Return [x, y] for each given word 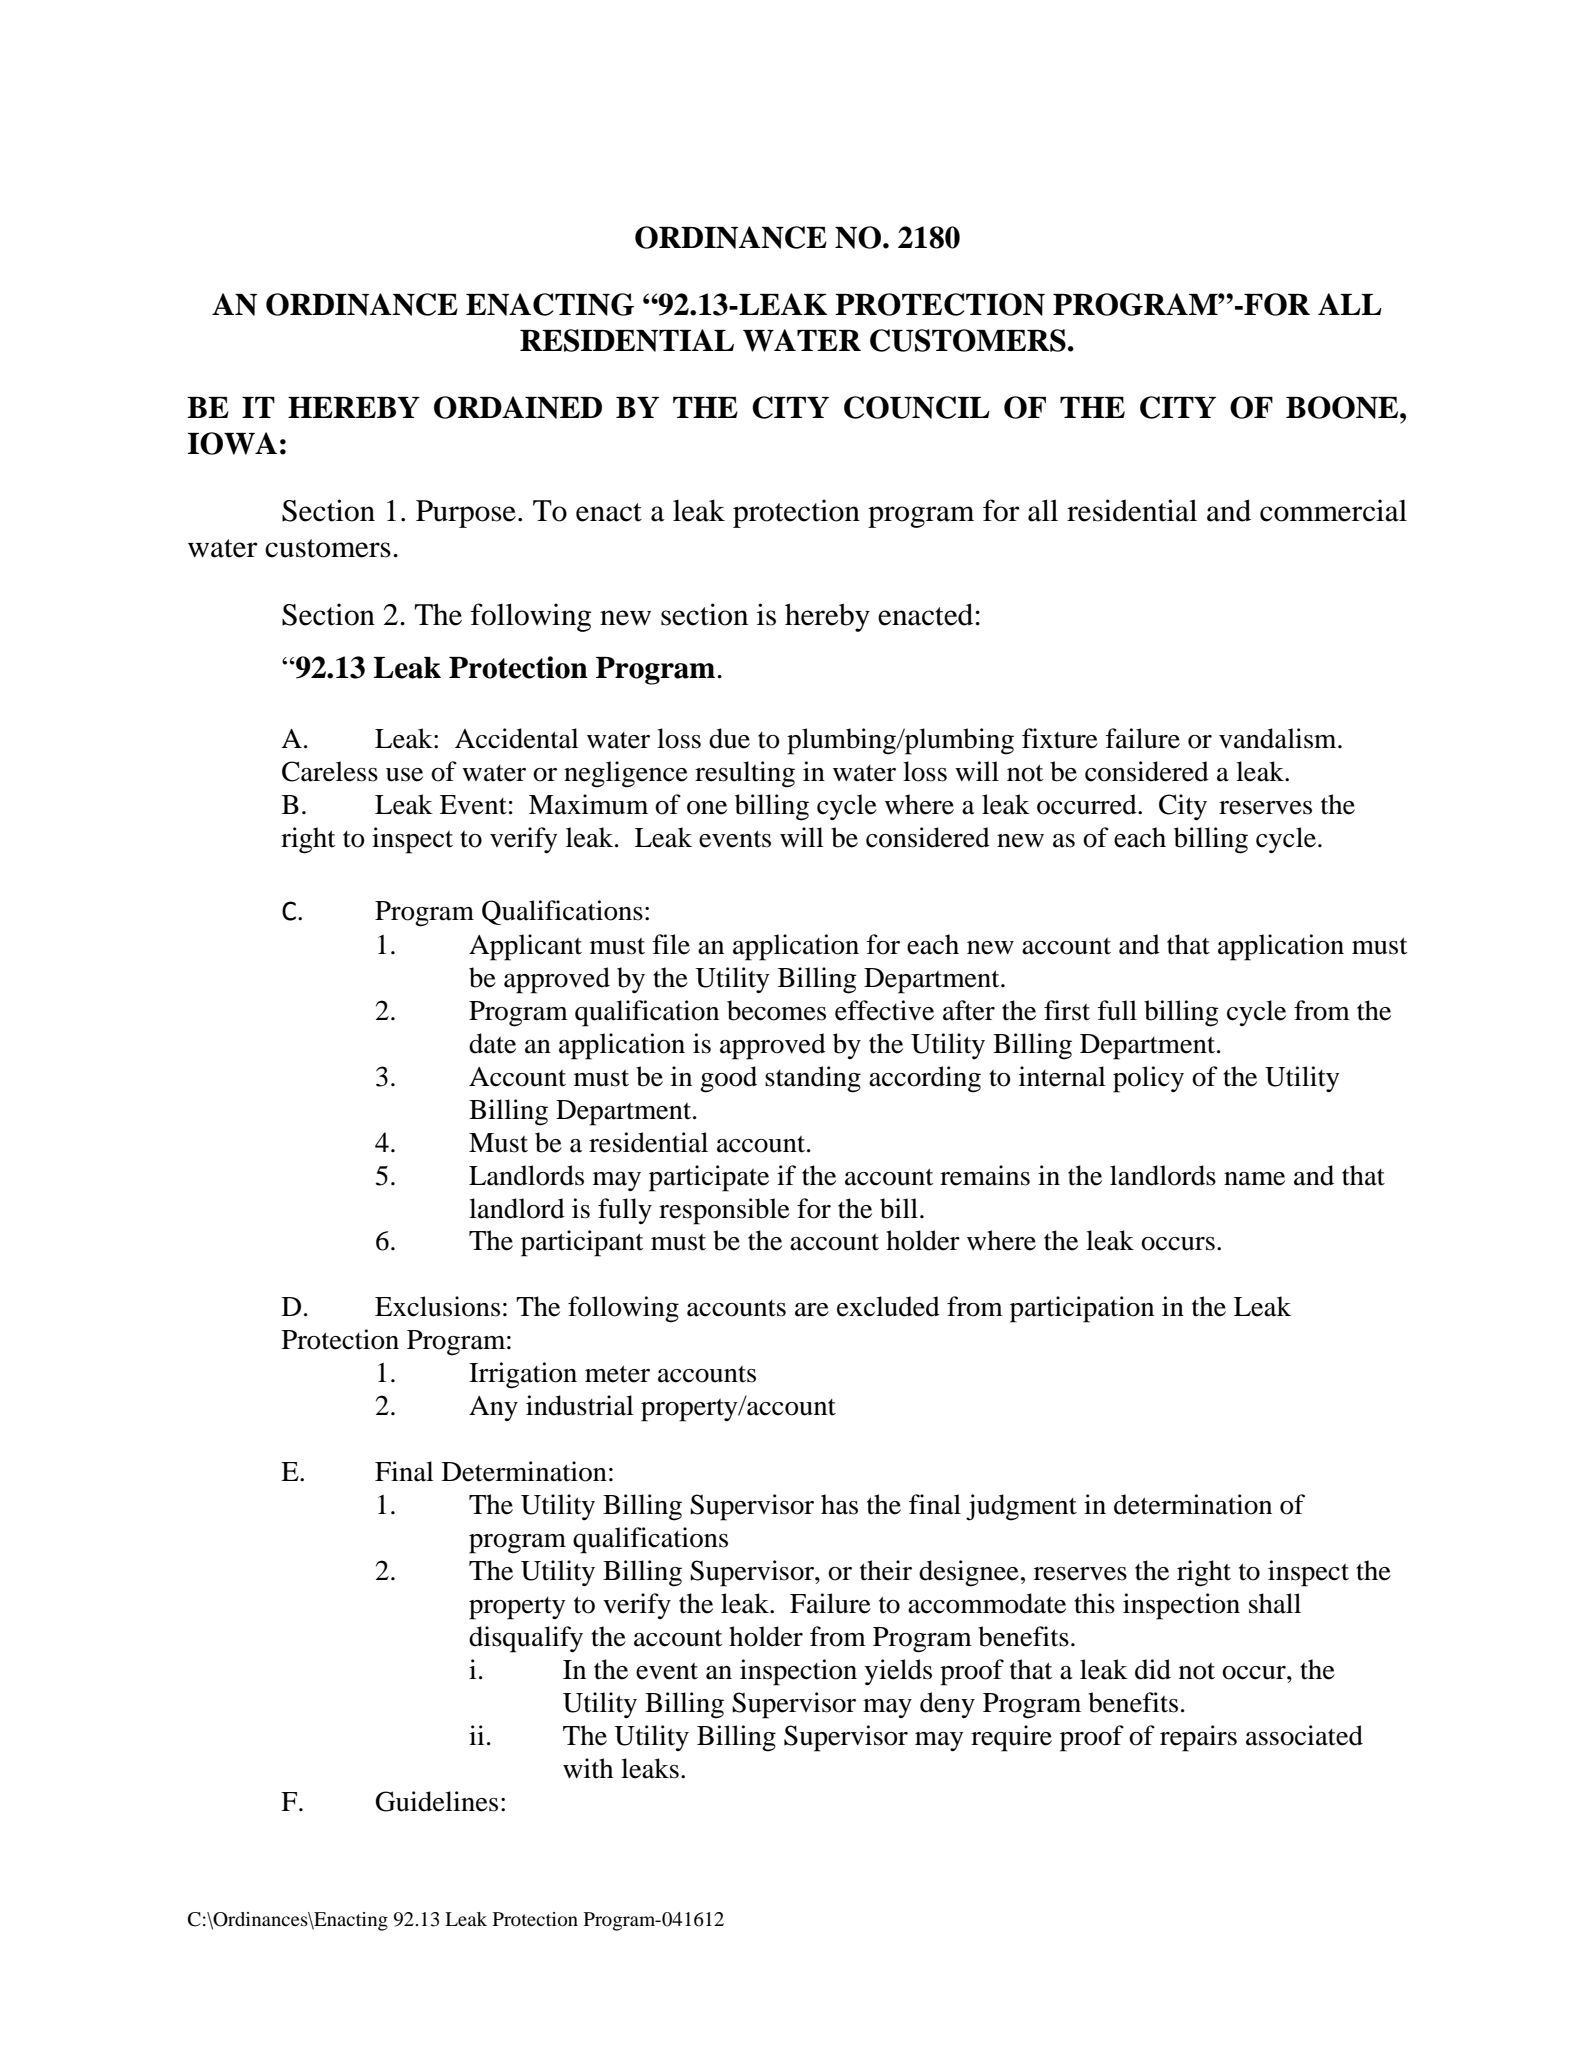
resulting [745, 774]
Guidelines [437, 1801]
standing [813, 1079]
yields [898, 1672]
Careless [330, 771]
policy [1148, 1079]
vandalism [1279, 738]
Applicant [525, 947]
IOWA [232, 443]
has [839, 1504]
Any [493, 1408]
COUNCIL [917, 407]
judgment [1021, 1507]
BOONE [1343, 407]
